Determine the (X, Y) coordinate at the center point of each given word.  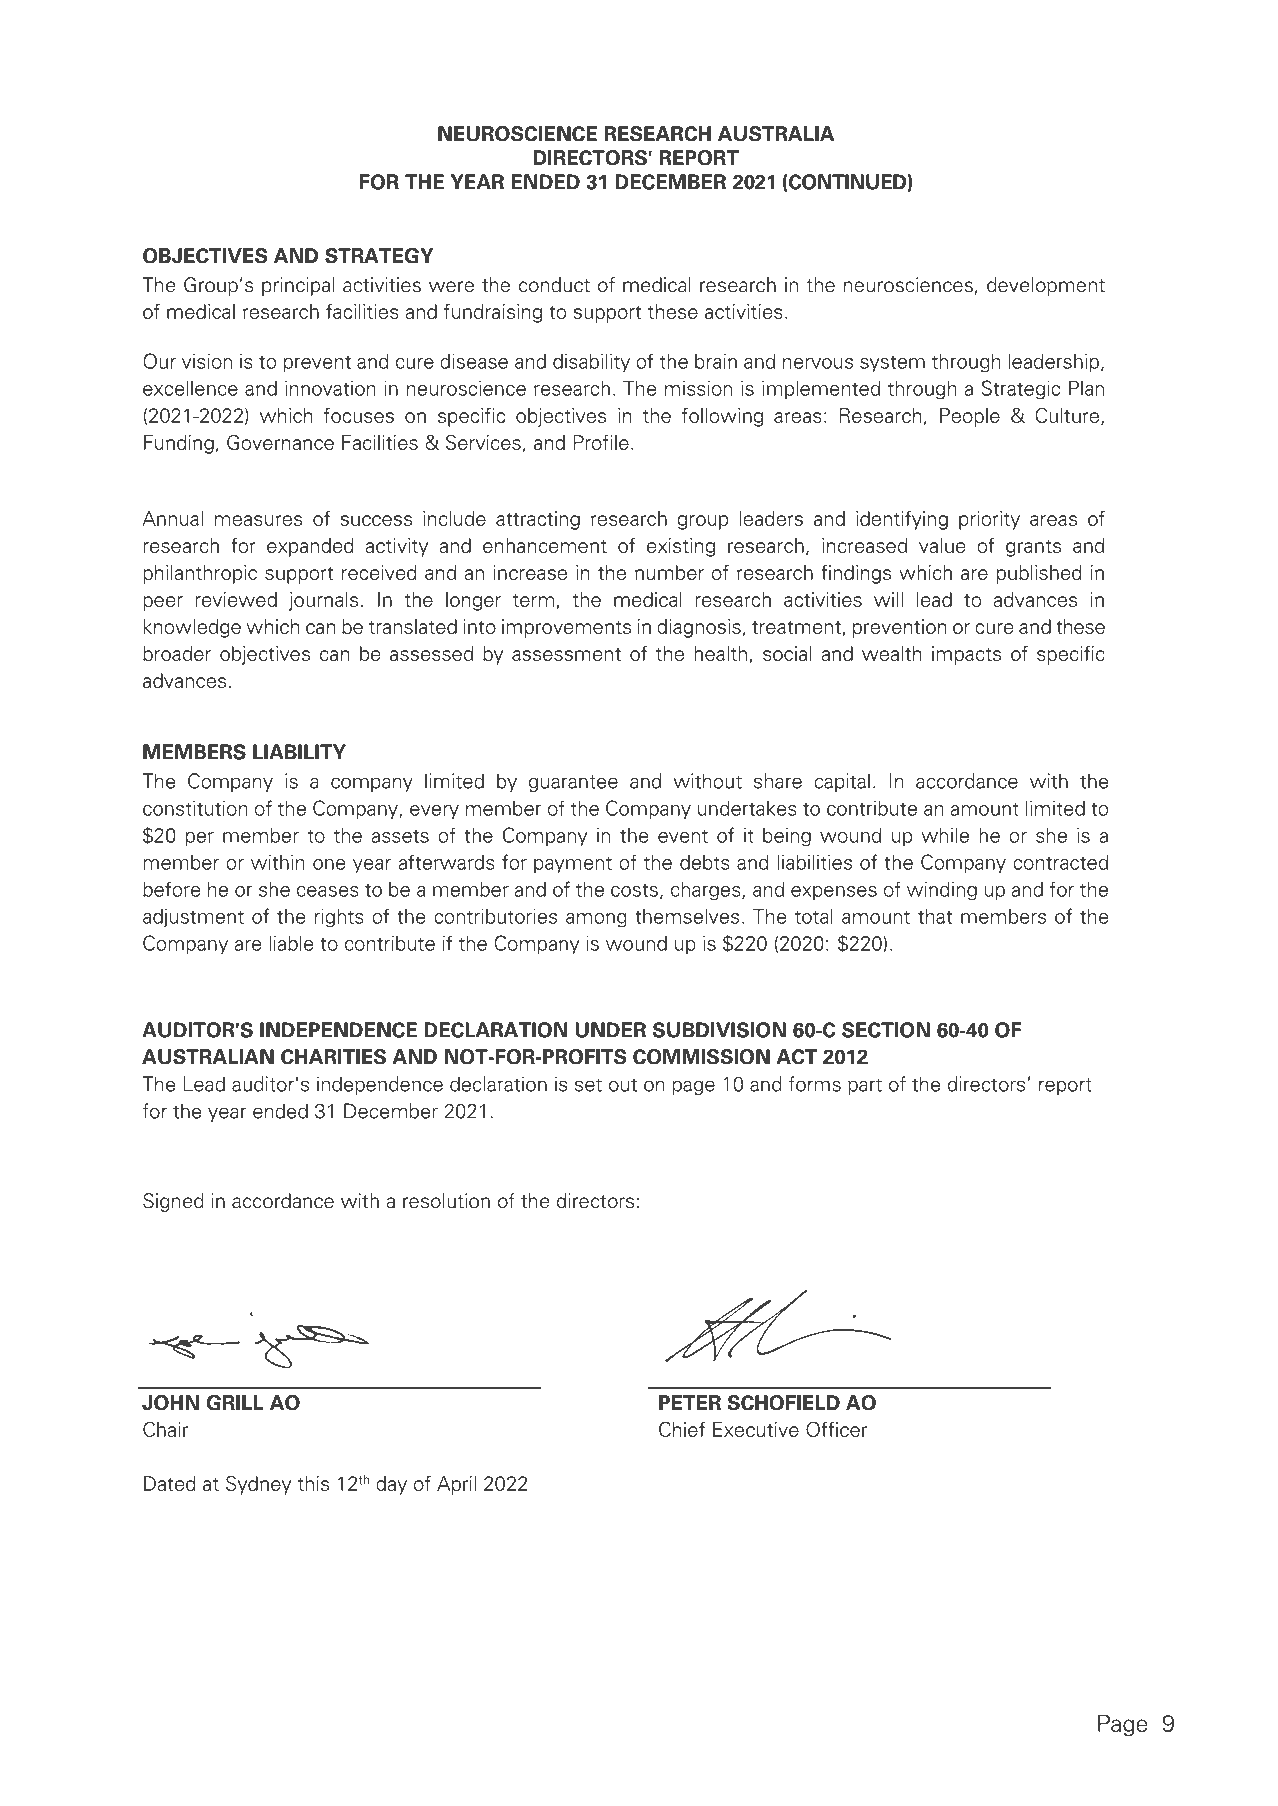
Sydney (258, 1485)
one (329, 864)
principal (298, 286)
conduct (554, 285)
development (1046, 286)
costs (634, 890)
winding (942, 891)
